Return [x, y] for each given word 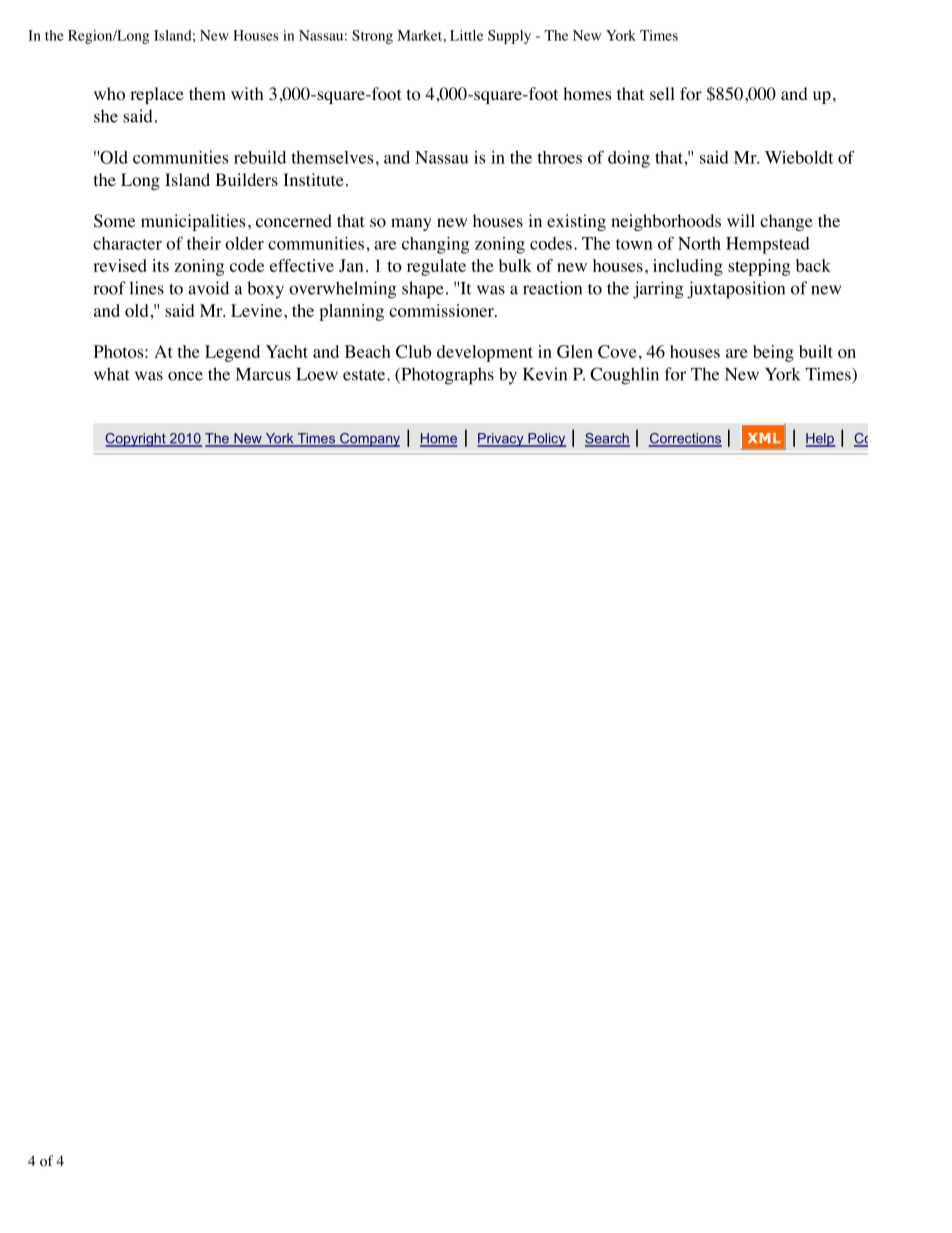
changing [435, 245]
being [773, 353]
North [699, 243]
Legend [232, 353]
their [204, 243]
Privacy [501, 440]
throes [559, 157]
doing [629, 159]
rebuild [260, 157]
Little [466, 35]
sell [662, 93]
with [247, 93]
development [485, 353]
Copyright [136, 440]
